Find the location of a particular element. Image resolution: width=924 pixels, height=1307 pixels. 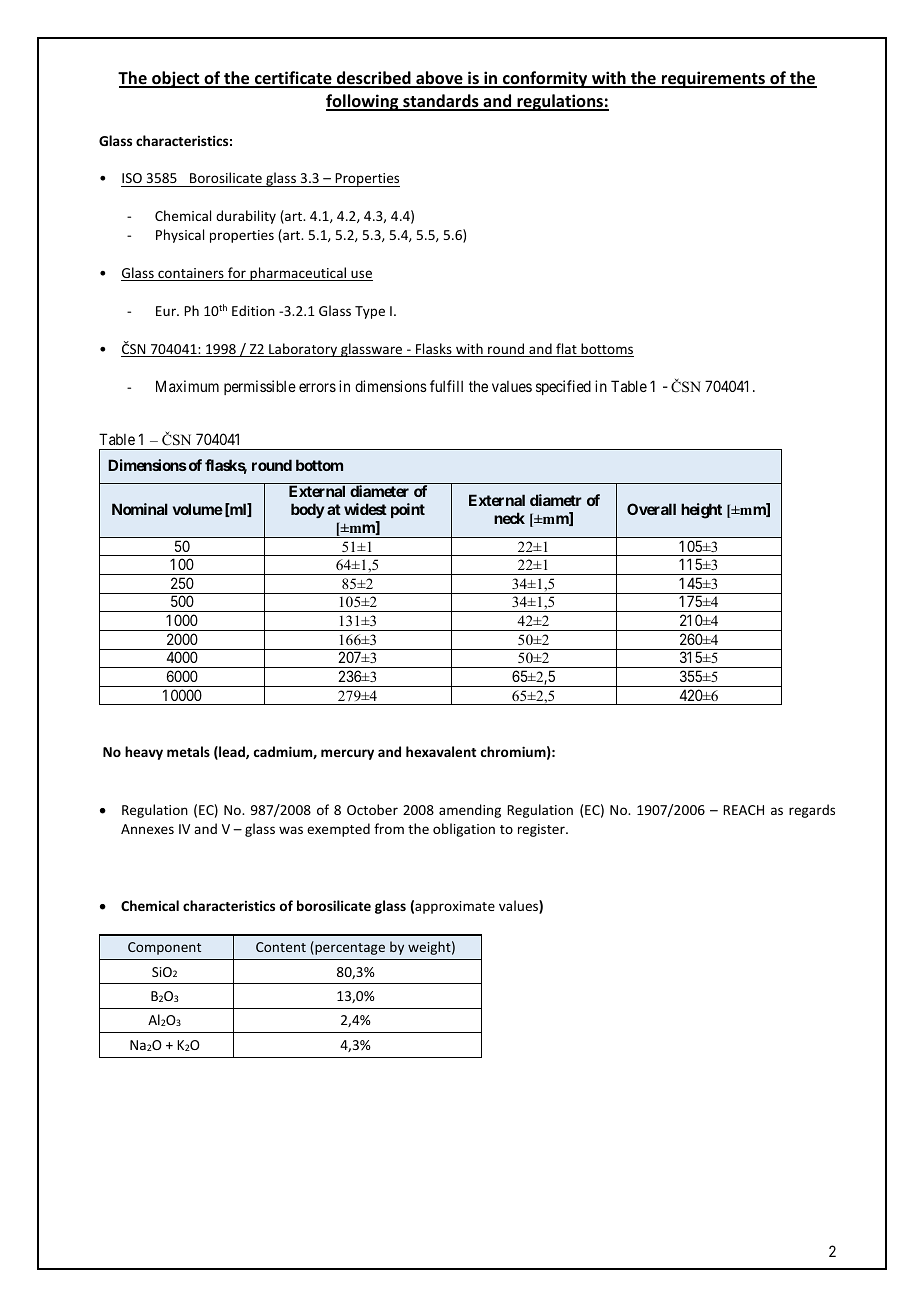

volume is located at coordinates (198, 509).
